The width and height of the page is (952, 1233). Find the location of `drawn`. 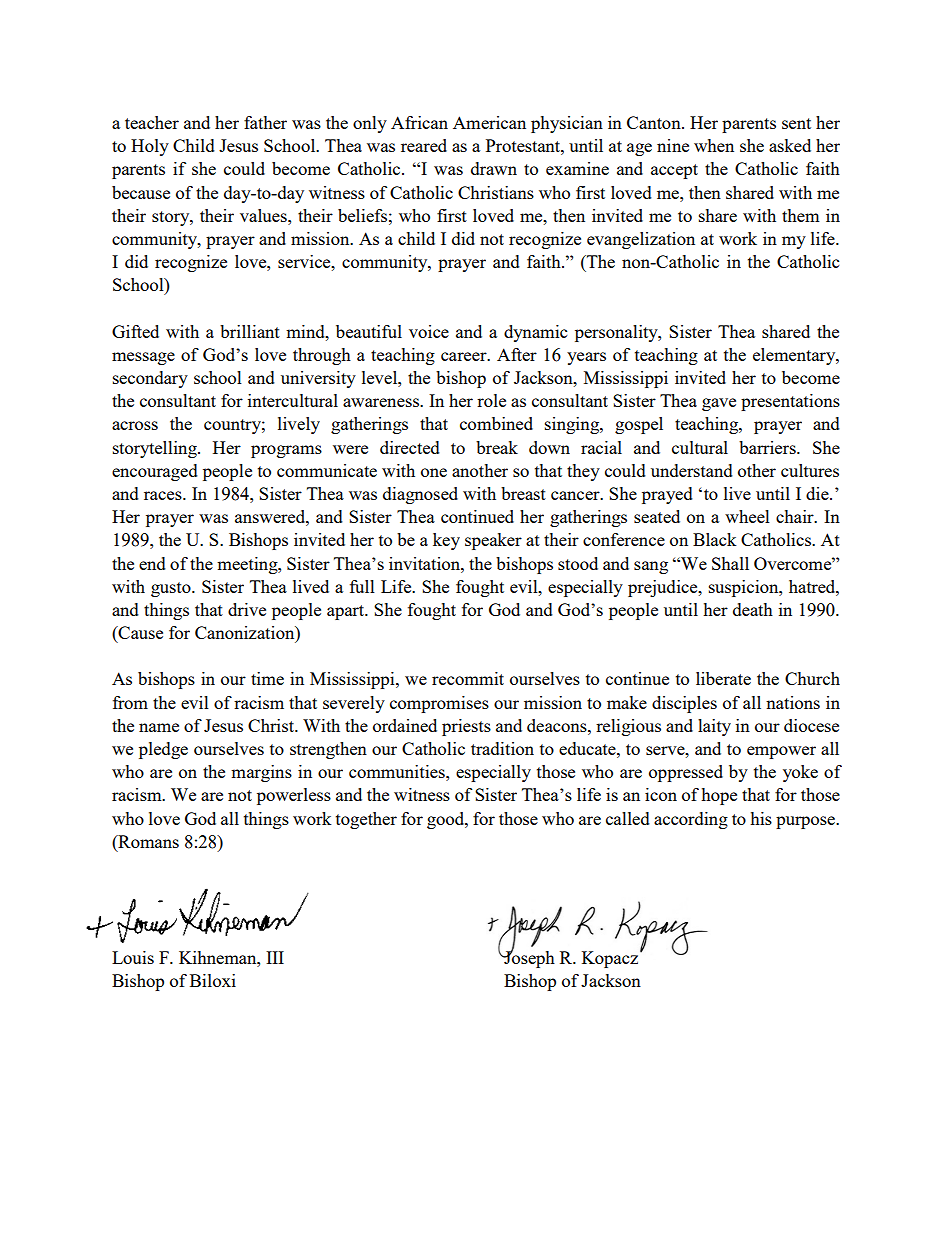

drawn is located at coordinates (494, 168).
